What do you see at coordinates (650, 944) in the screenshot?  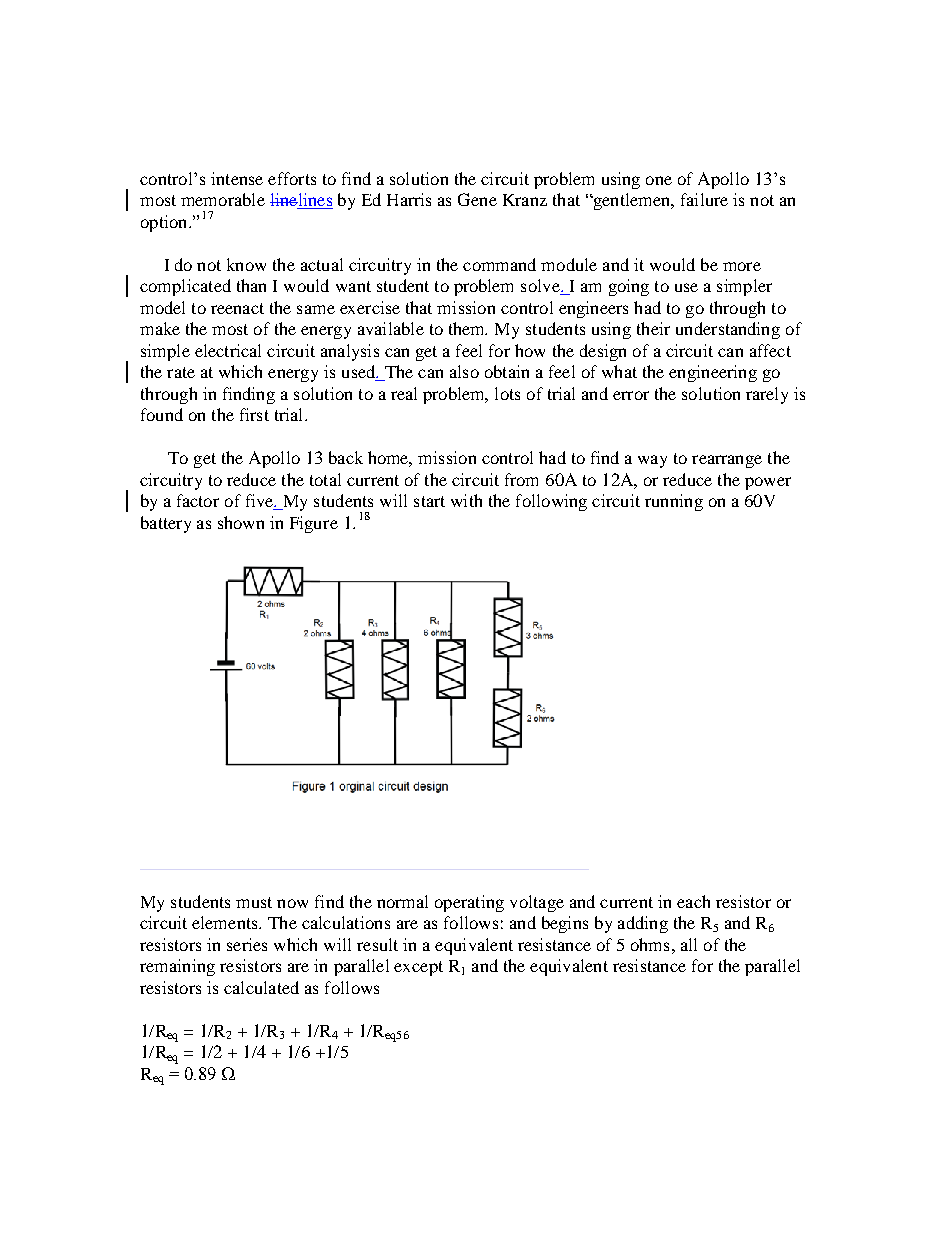 I see `ohms` at bounding box center [650, 944].
